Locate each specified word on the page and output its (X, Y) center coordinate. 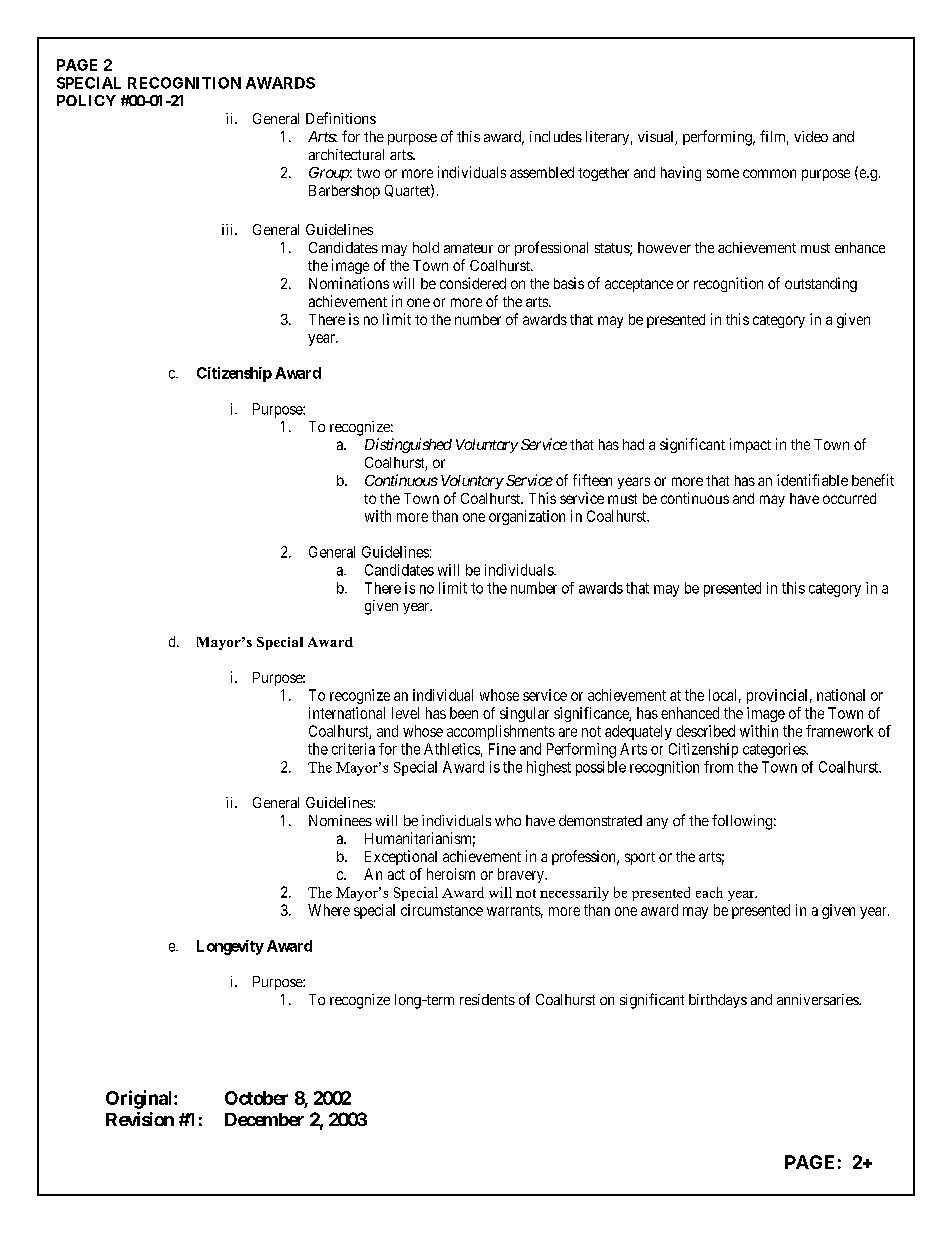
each (709, 892)
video (811, 136)
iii (229, 229)
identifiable (812, 480)
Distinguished (408, 445)
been (464, 713)
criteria (353, 749)
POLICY (86, 100)
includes (556, 136)
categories (775, 750)
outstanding (821, 284)
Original (140, 1099)
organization (527, 517)
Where (329, 910)
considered (473, 283)
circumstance (442, 910)
